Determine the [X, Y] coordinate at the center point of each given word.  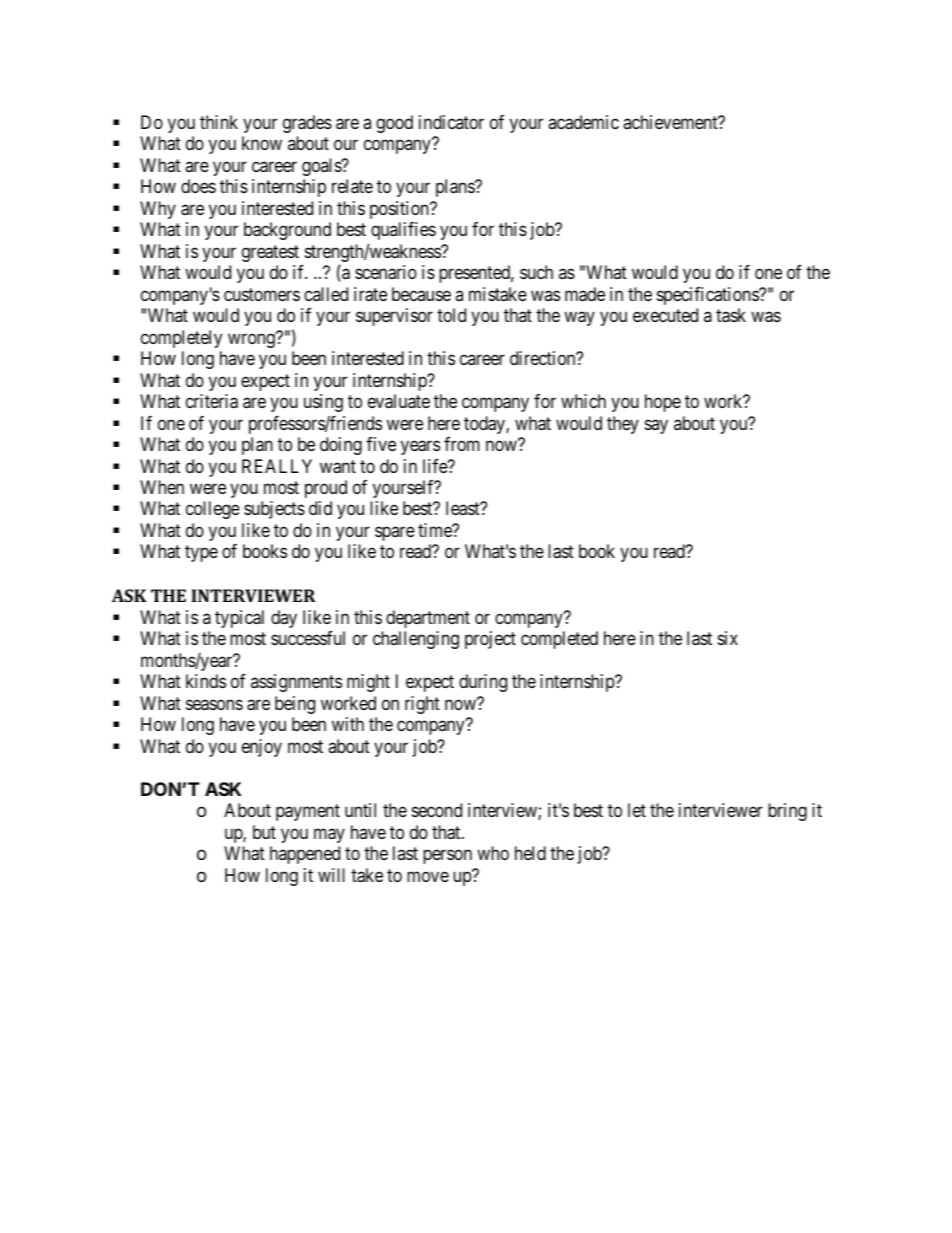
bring [787, 812]
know [262, 143]
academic [583, 122]
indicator [451, 122]
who [493, 853]
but [264, 832]
